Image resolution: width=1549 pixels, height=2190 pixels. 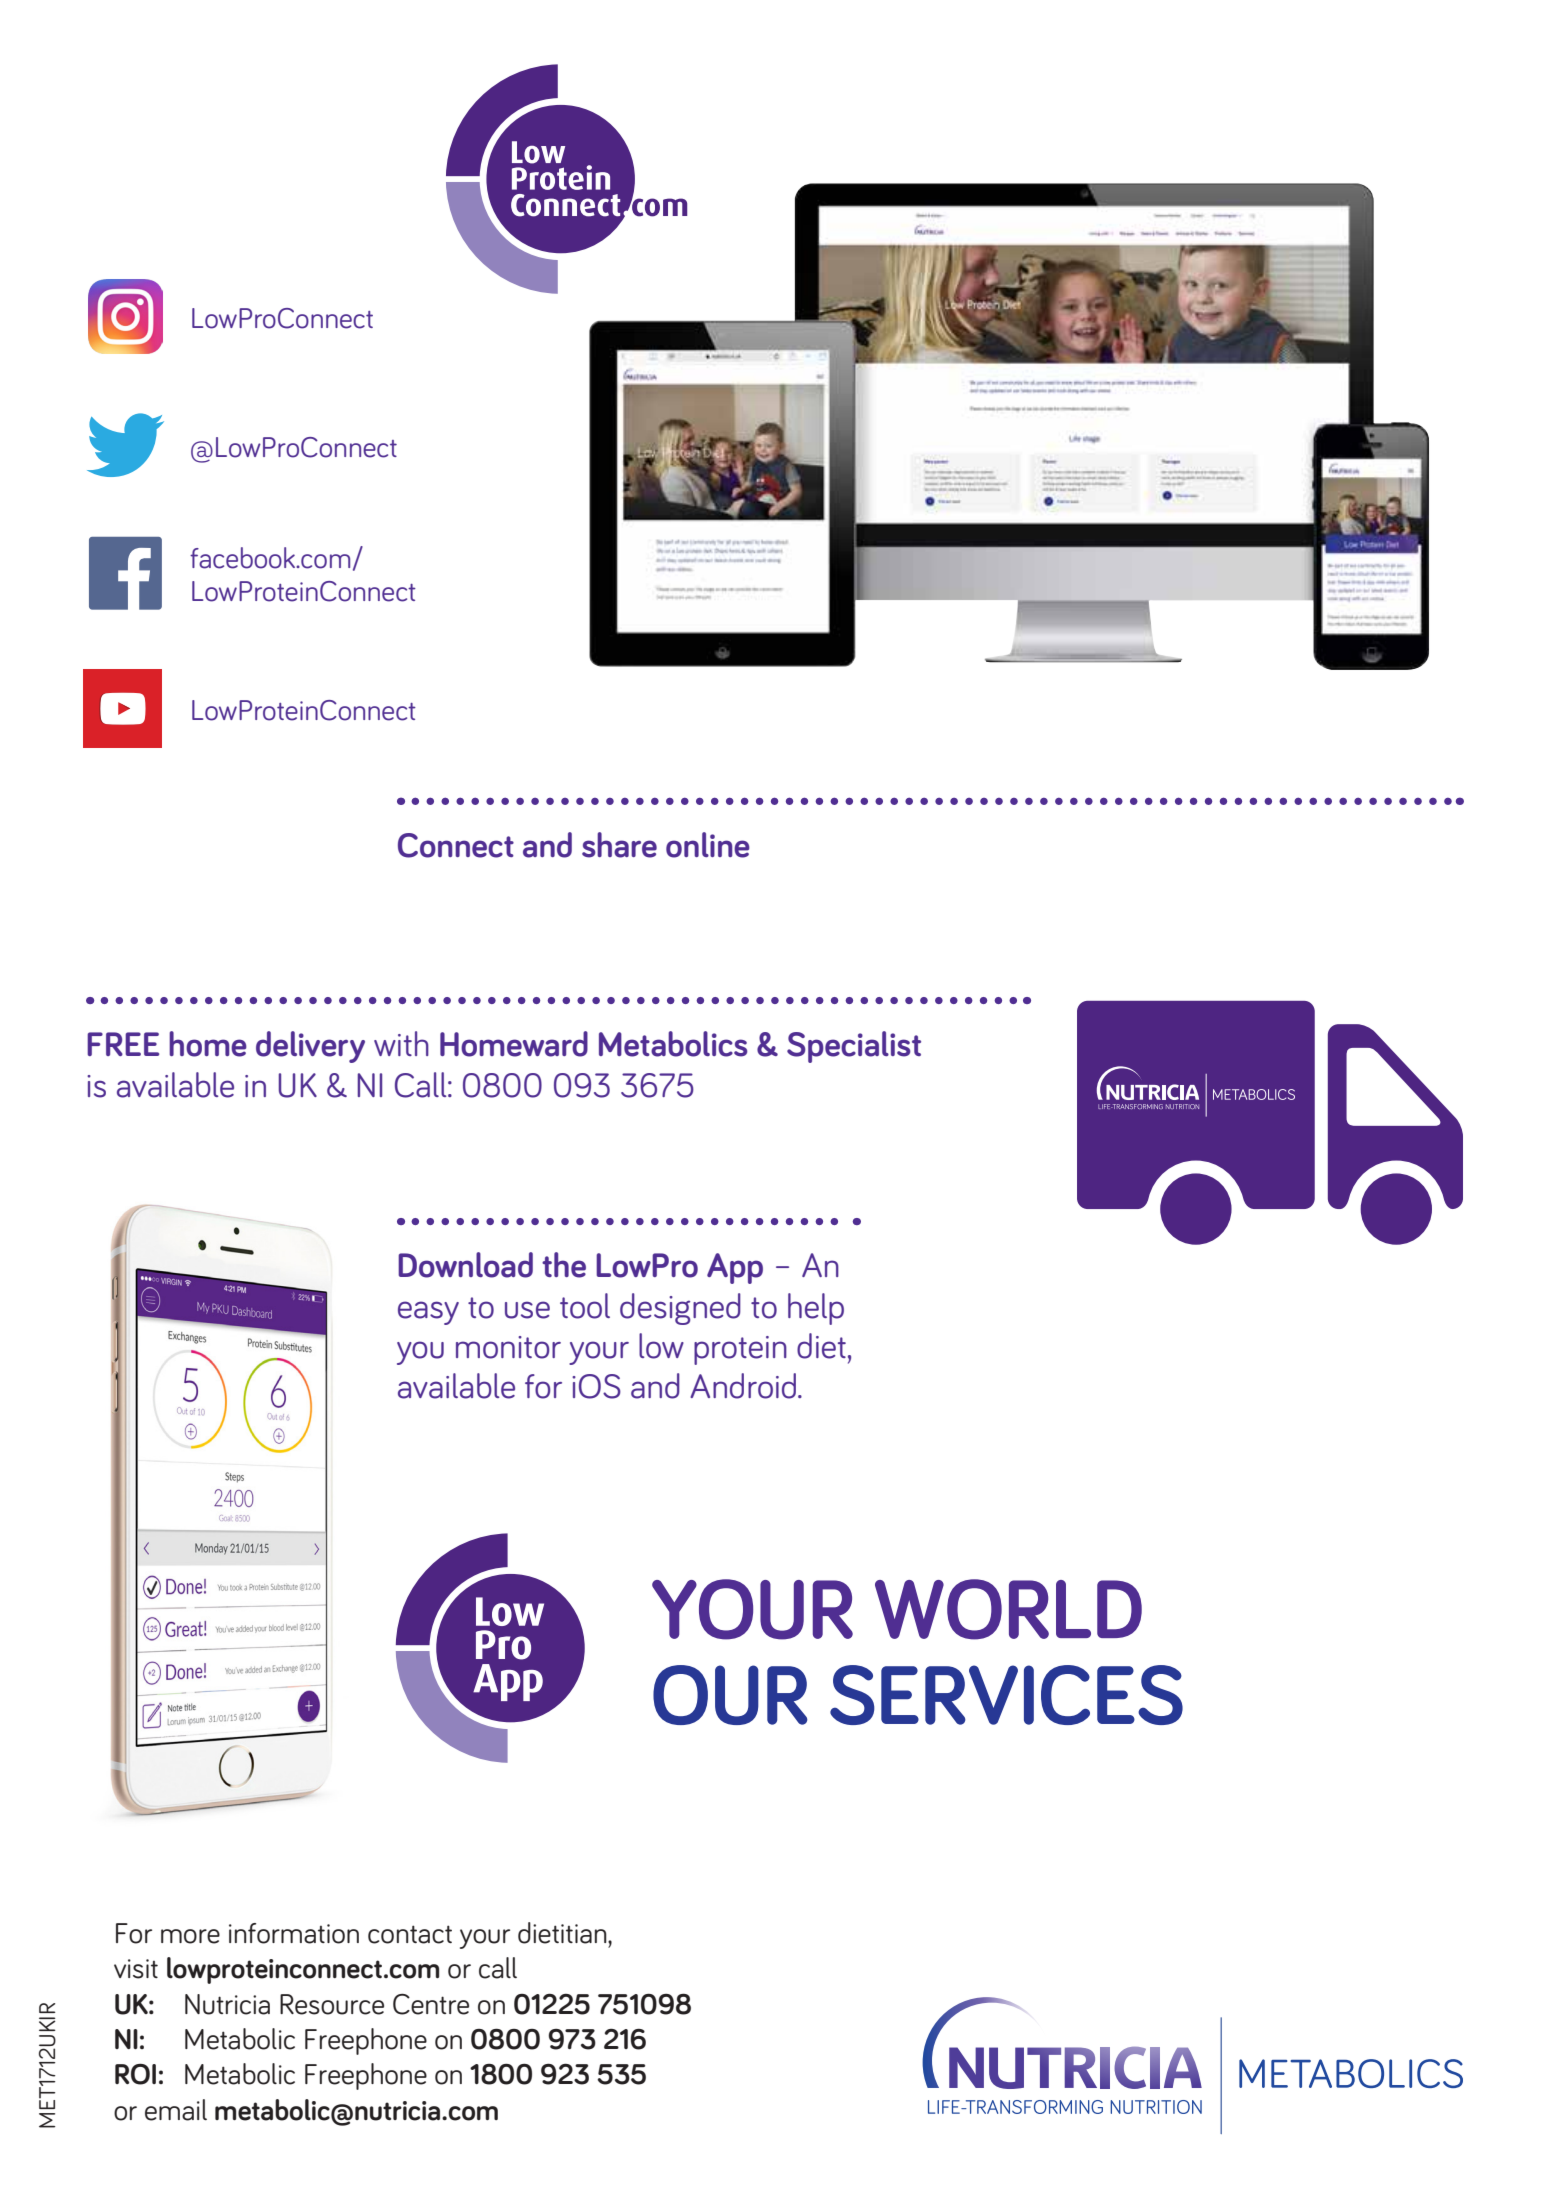 What do you see at coordinates (401, 1043) in the screenshot?
I see `with` at bounding box center [401, 1043].
